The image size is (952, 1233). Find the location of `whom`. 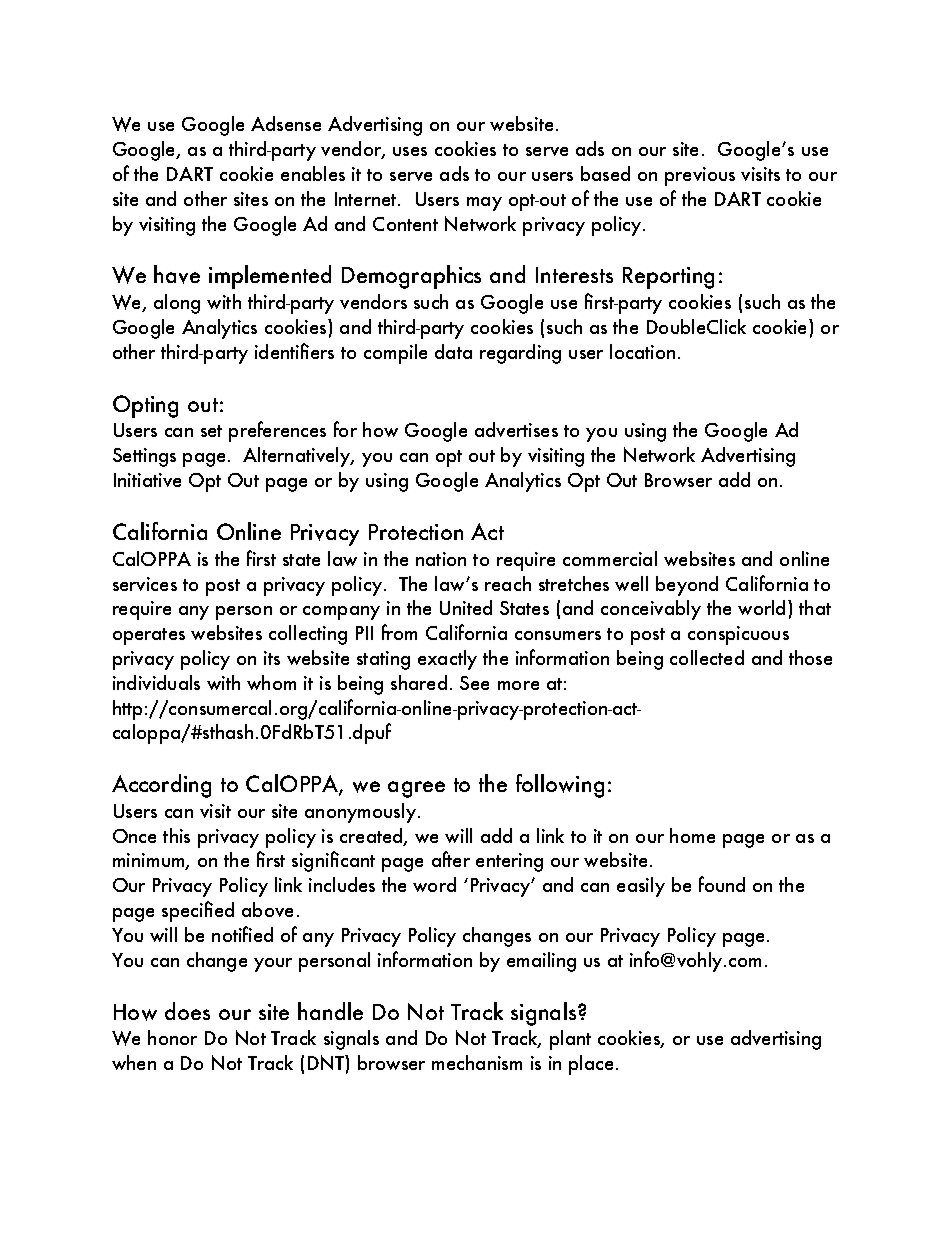

whom is located at coordinates (271, 682).
